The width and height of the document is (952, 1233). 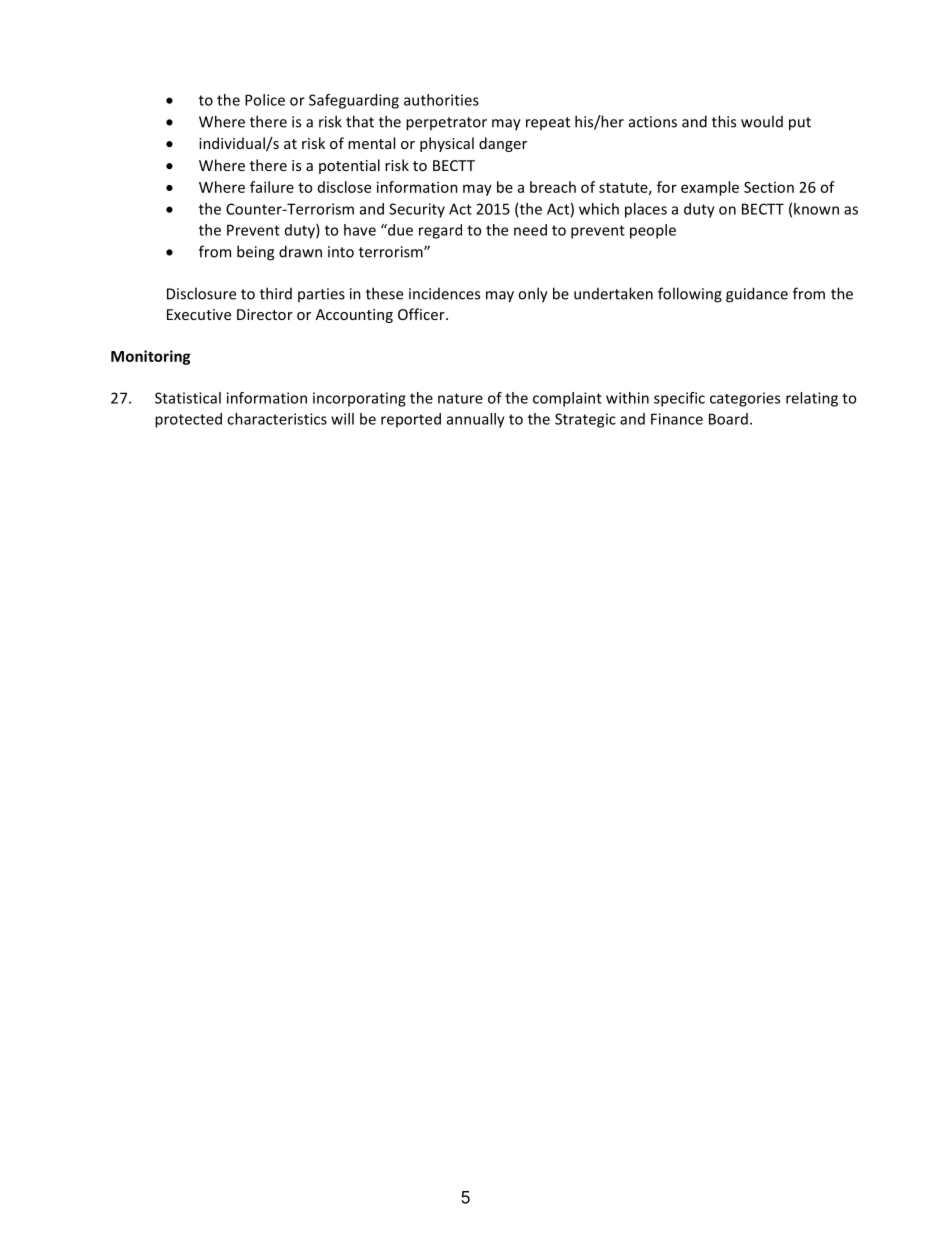 I want to click on characteristics, so click(x=277, y=419).
